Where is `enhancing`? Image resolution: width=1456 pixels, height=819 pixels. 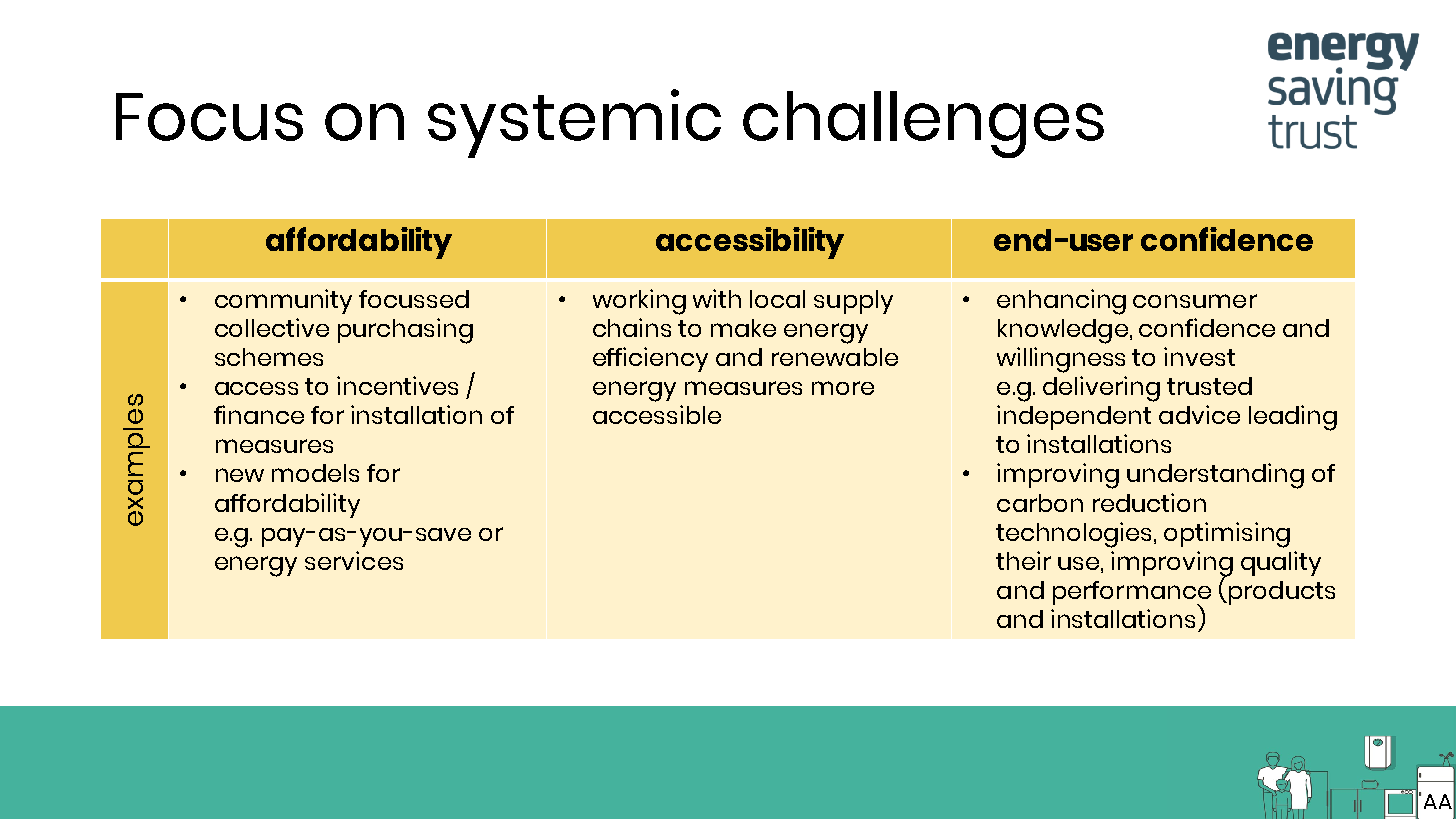 enhancing is located at coordinates (1061, 302).
